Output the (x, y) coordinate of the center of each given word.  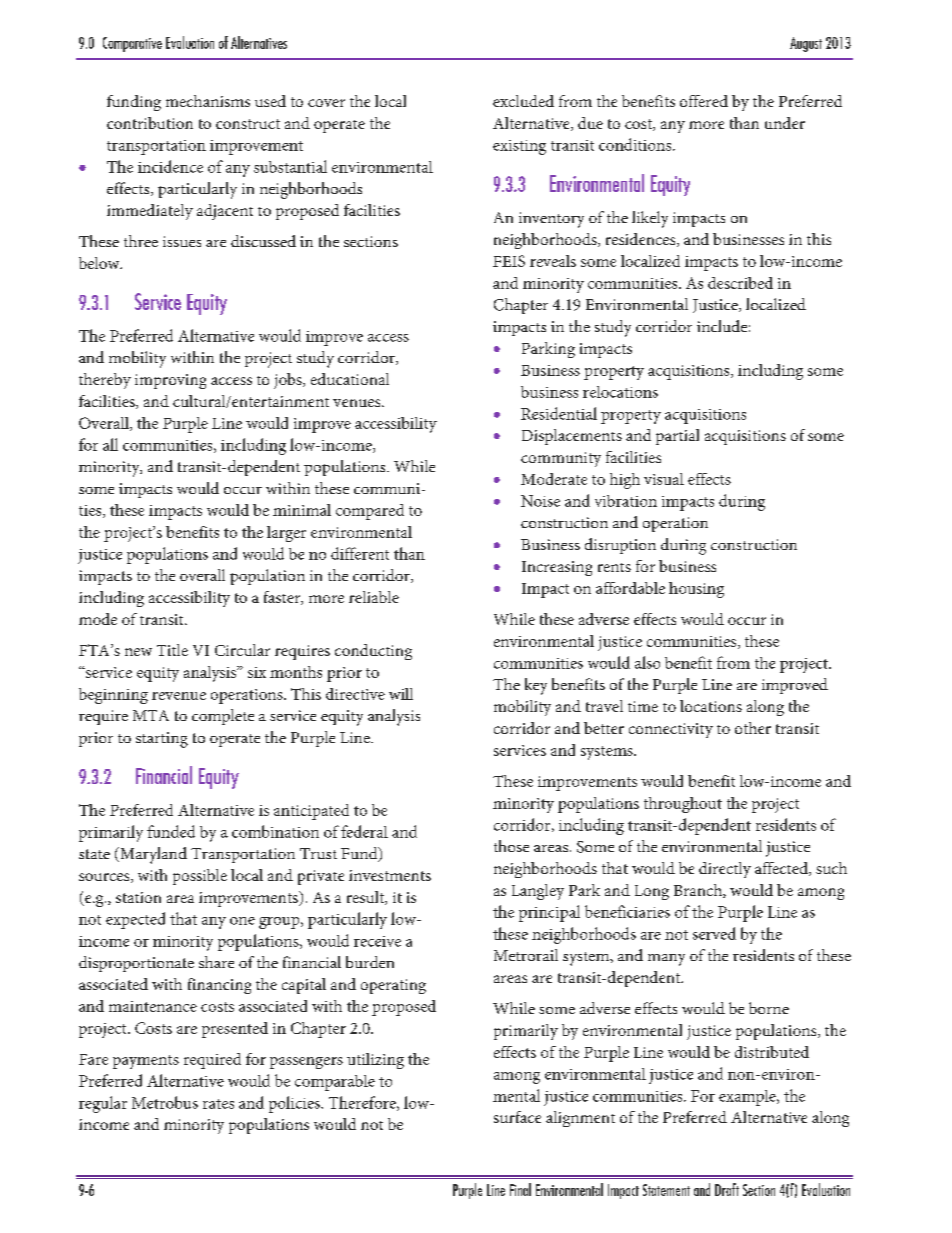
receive (377, 941)
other (753, 728)
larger (286, 534)
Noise (540, 501)
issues (182, 241)
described (740, 283)
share (216, 962)
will (401, 694)
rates (218, 1104)
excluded (523, 101)
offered (704, 101)
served (714, 933)
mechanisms (208, 101)
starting (162, 740)
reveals (553, 261)
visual (664, 479)
